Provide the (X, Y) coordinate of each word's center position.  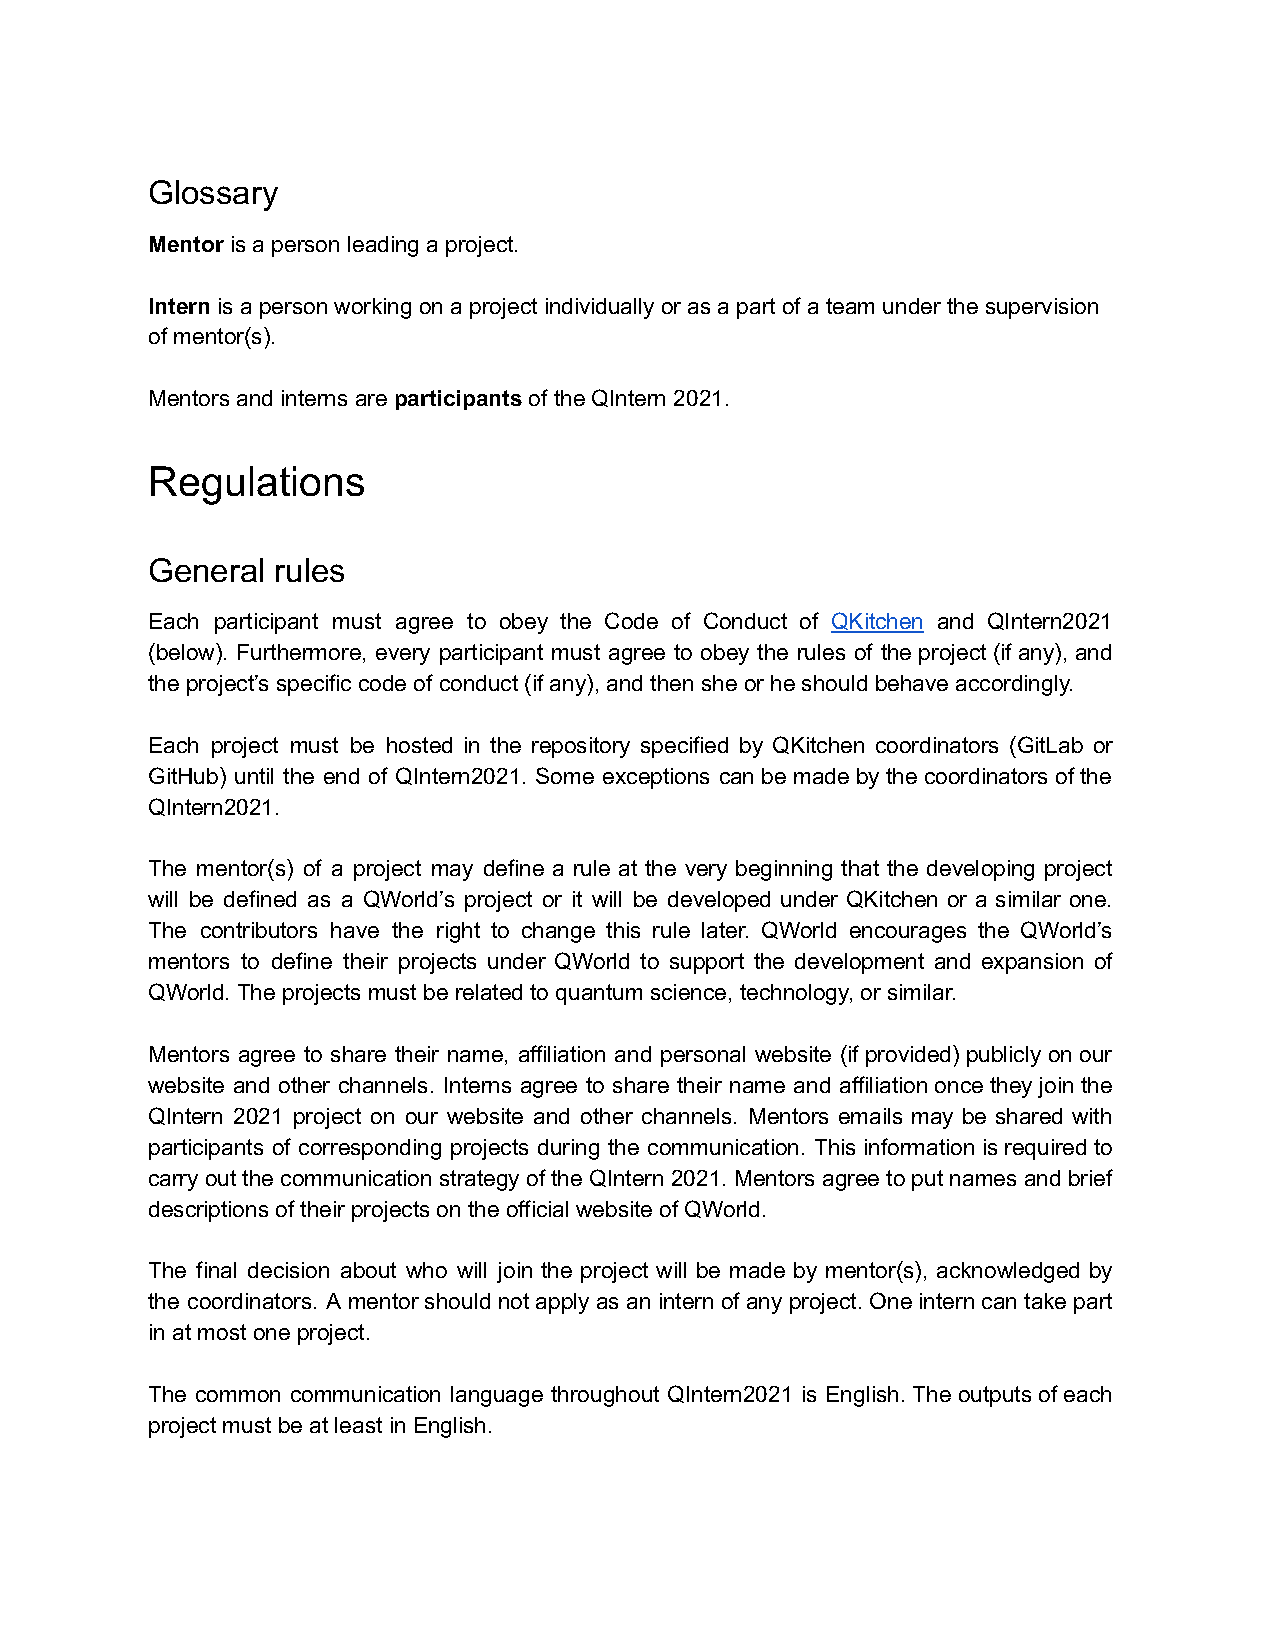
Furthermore (299, 652)
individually (600, 308)
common (238, 1396)
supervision (1042, 308)
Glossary (214, 195)
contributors (259, 930)
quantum (599, 994)
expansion (1032, 963)
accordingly (1014, 685)
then (671, 683)
